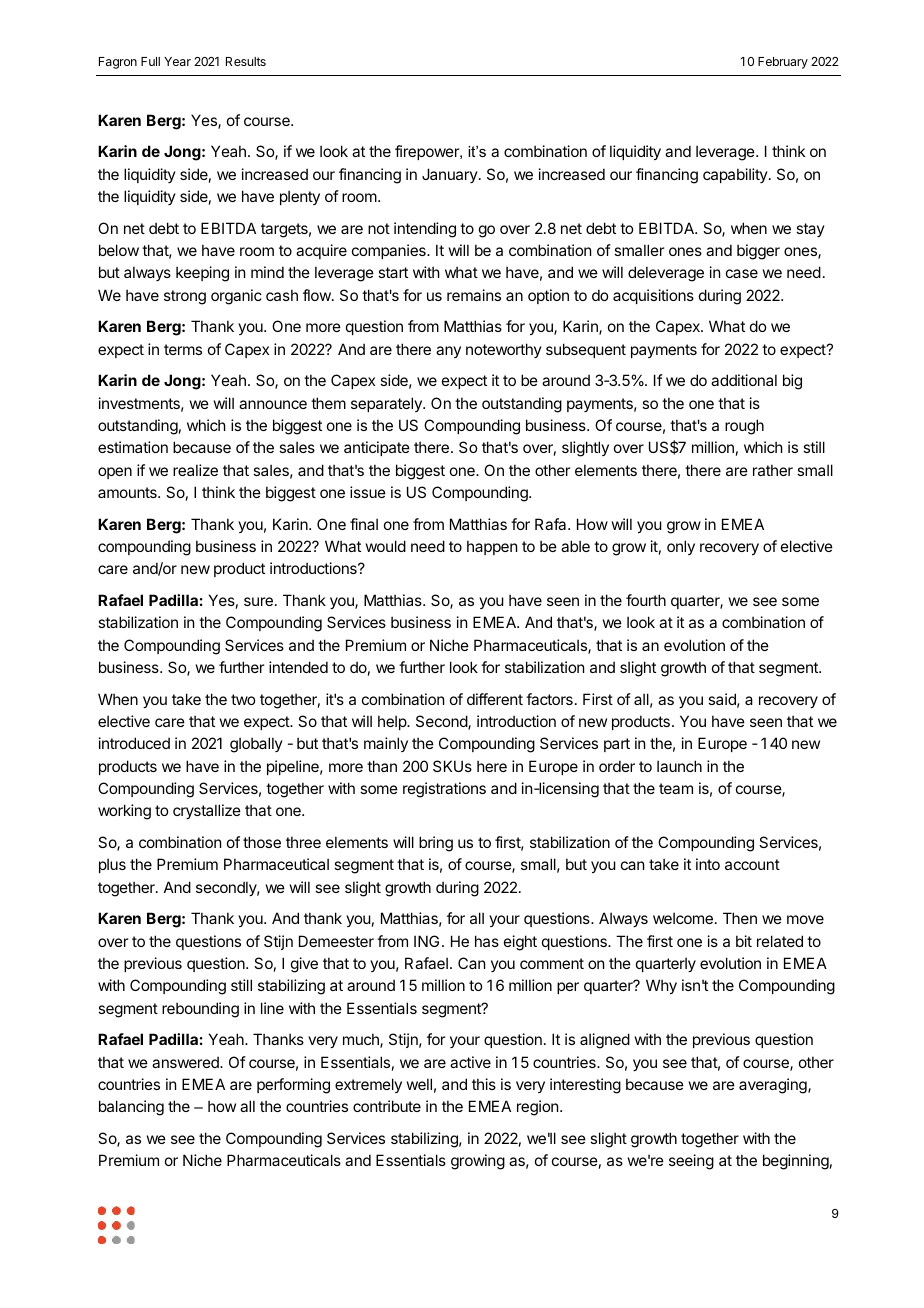 This screenshot has width=924, height=1308. I want to click on into, so click(708, 864).
